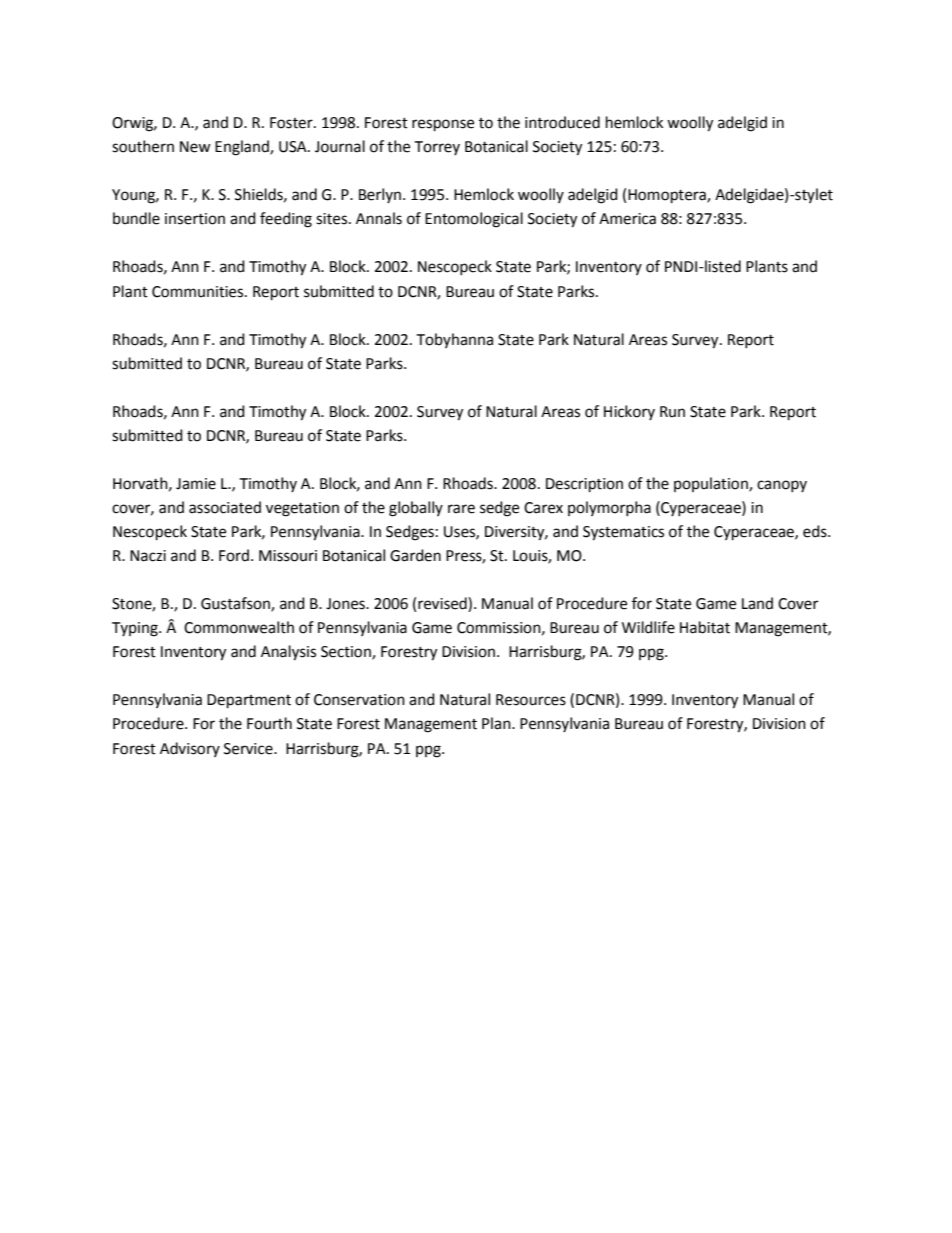 The image size is (952, 1233). What do you see at coordinates (443, 125) in the screenshot?
I see `response` at bounding box center [443, 125].
